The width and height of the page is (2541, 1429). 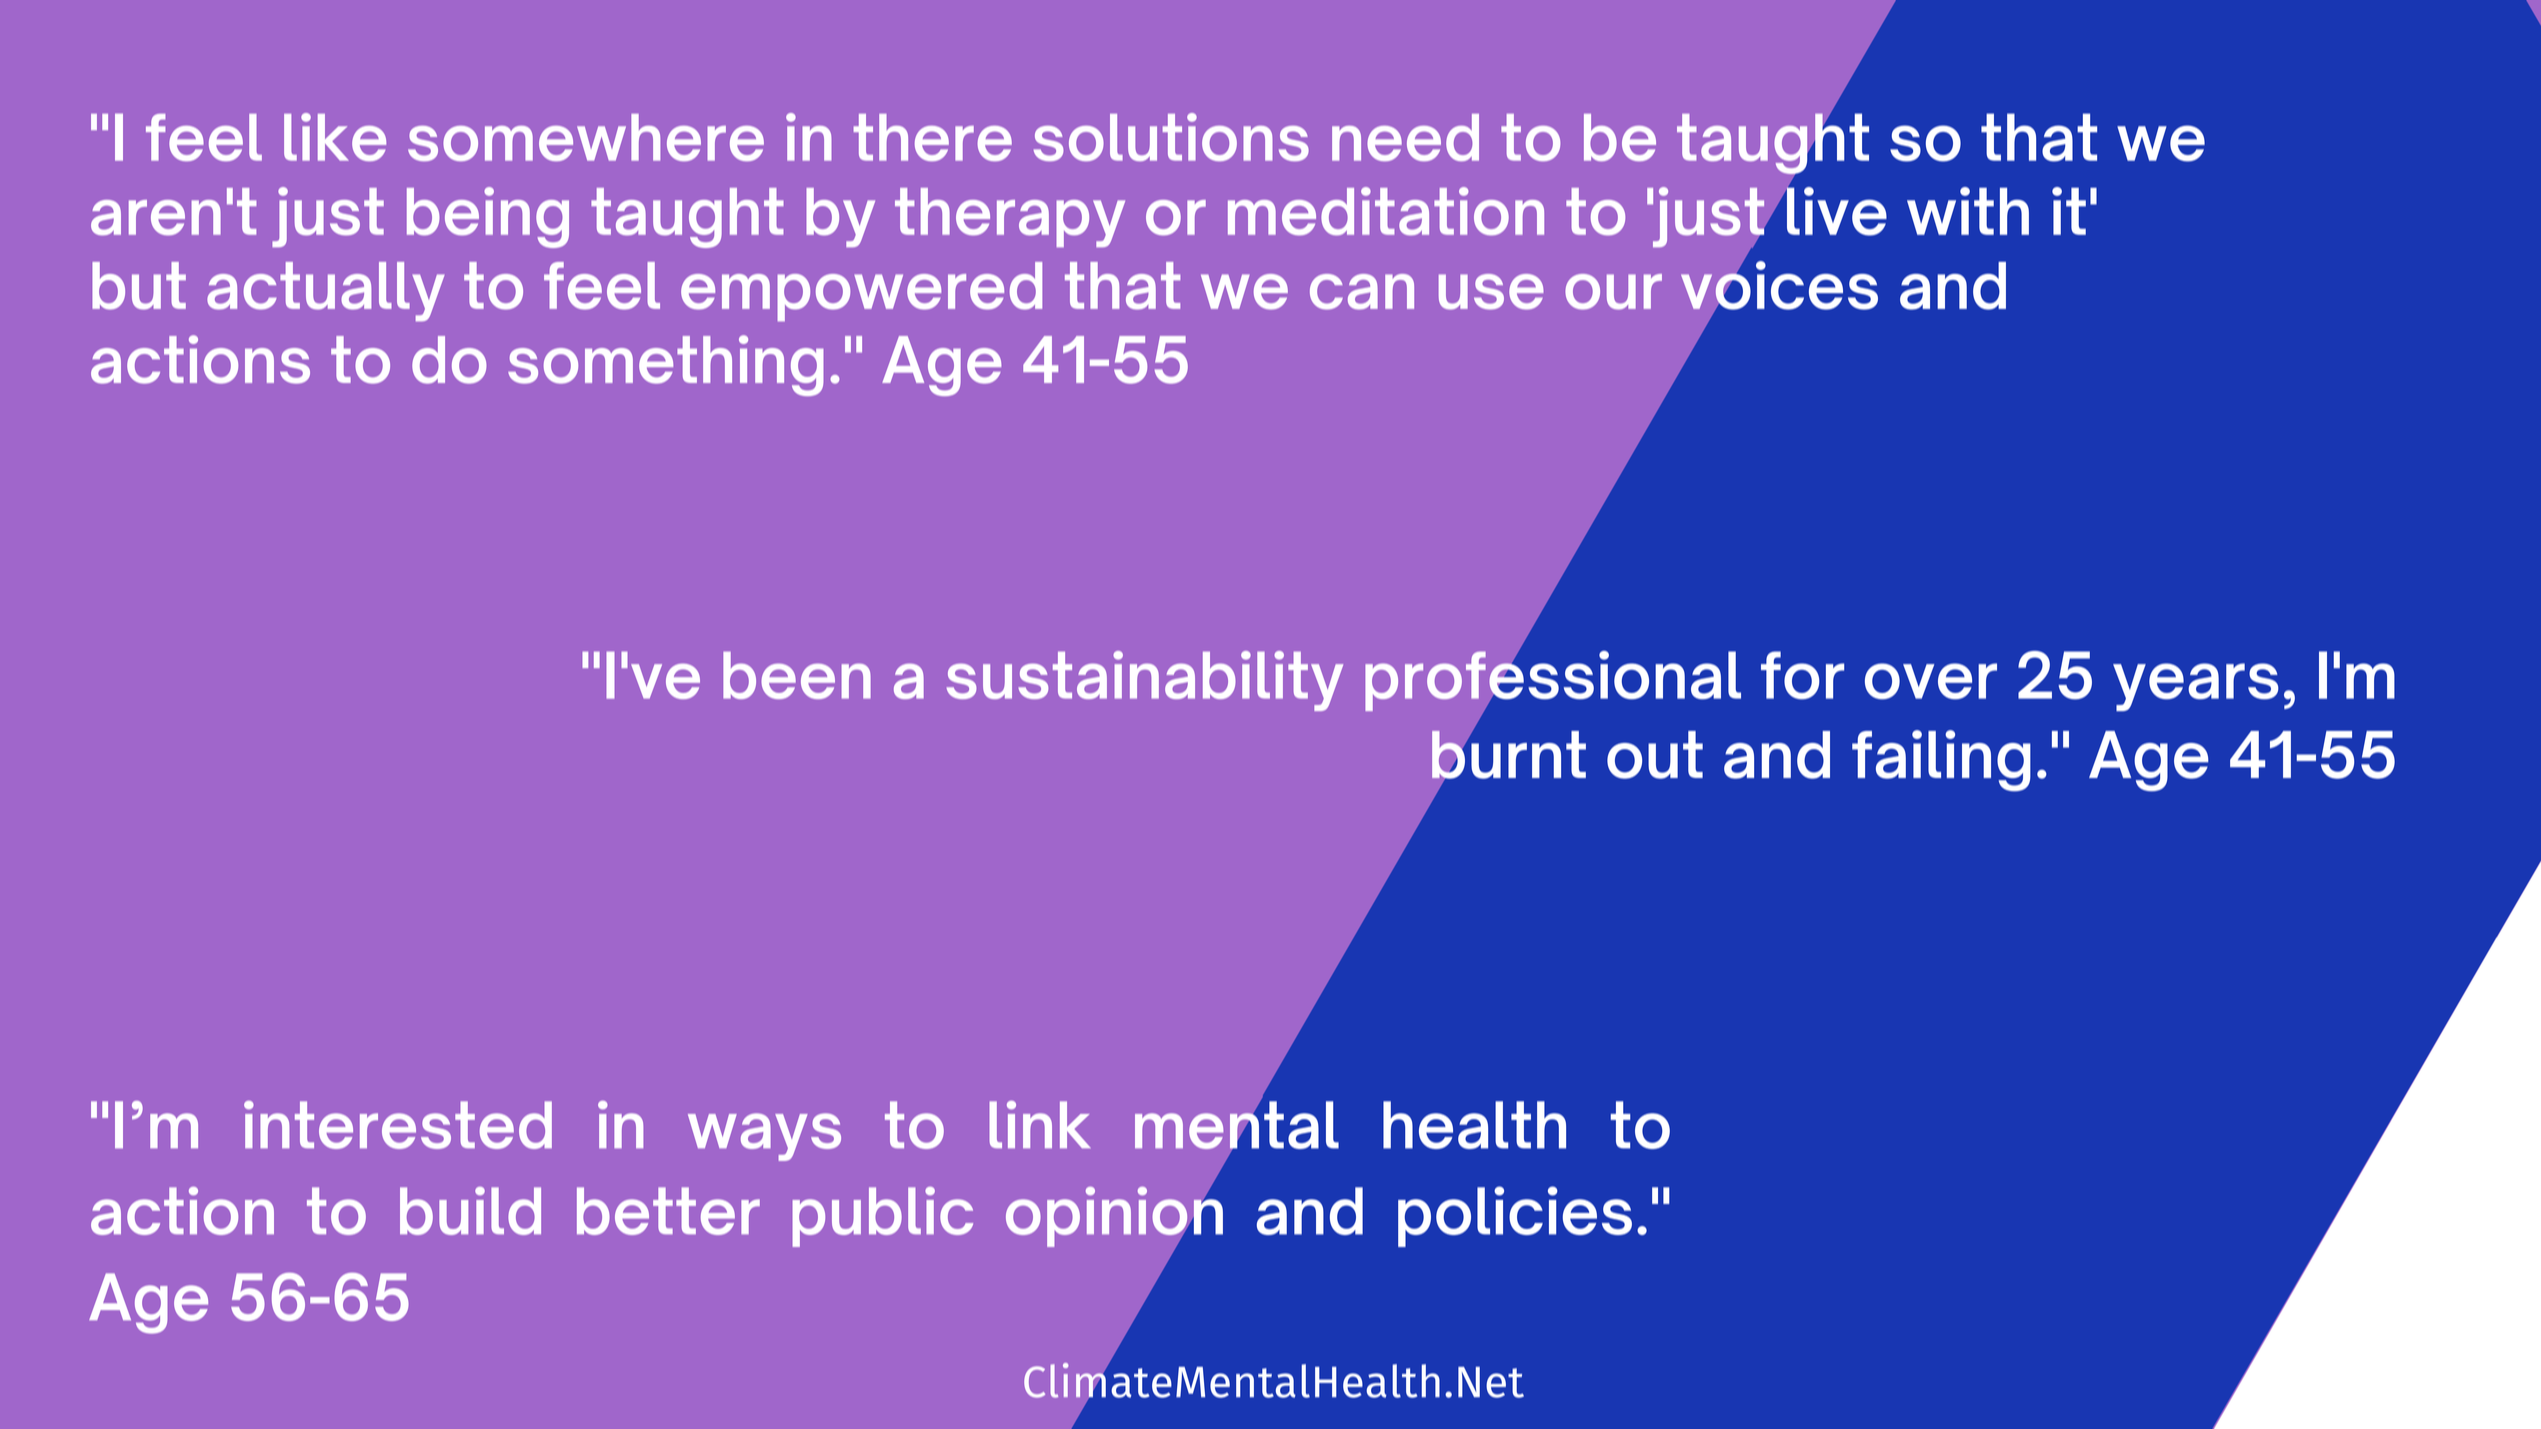 I want to click on with, so click(x=1968, y=211).
